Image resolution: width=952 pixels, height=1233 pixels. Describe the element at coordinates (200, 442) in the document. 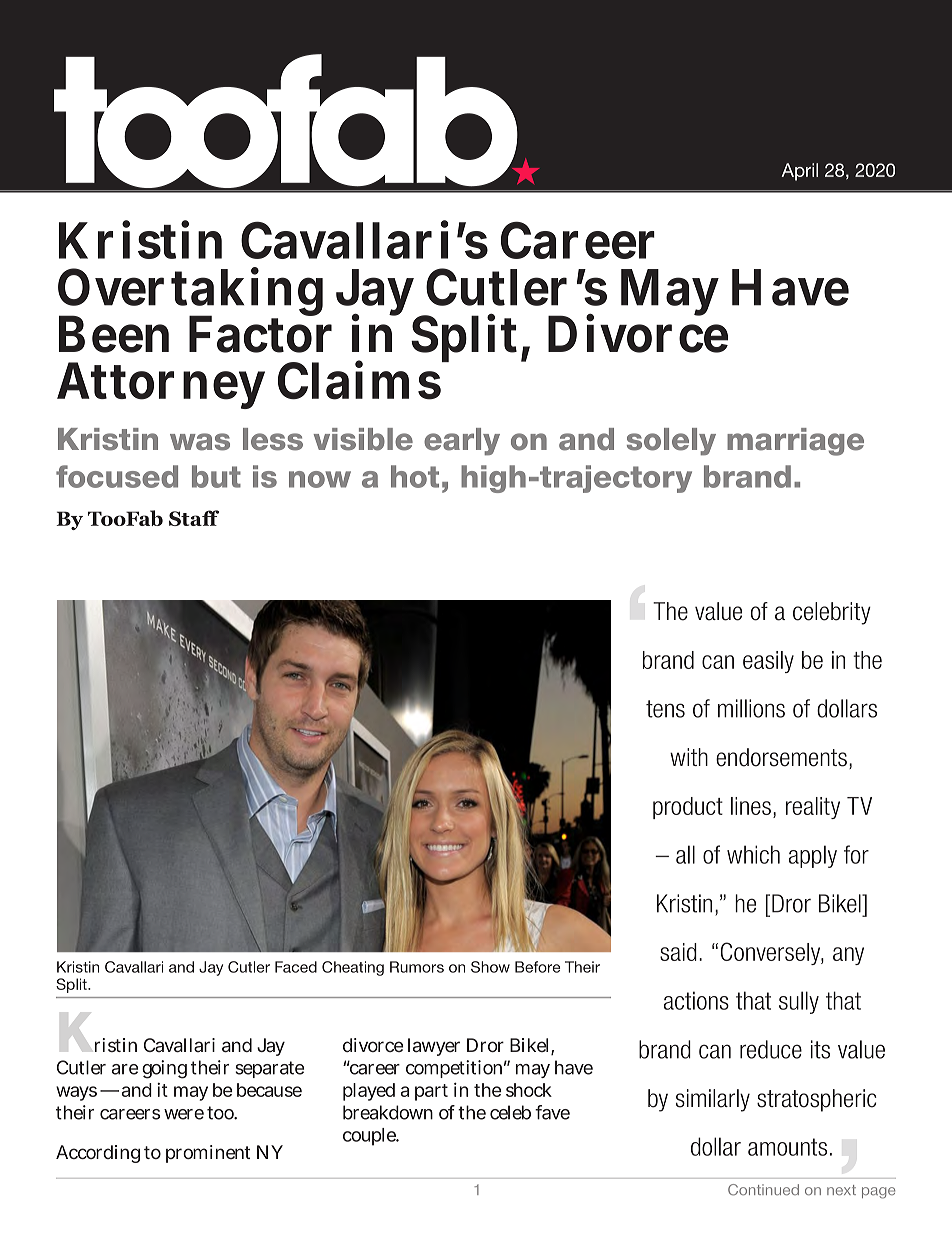

I see `was` at that location.
